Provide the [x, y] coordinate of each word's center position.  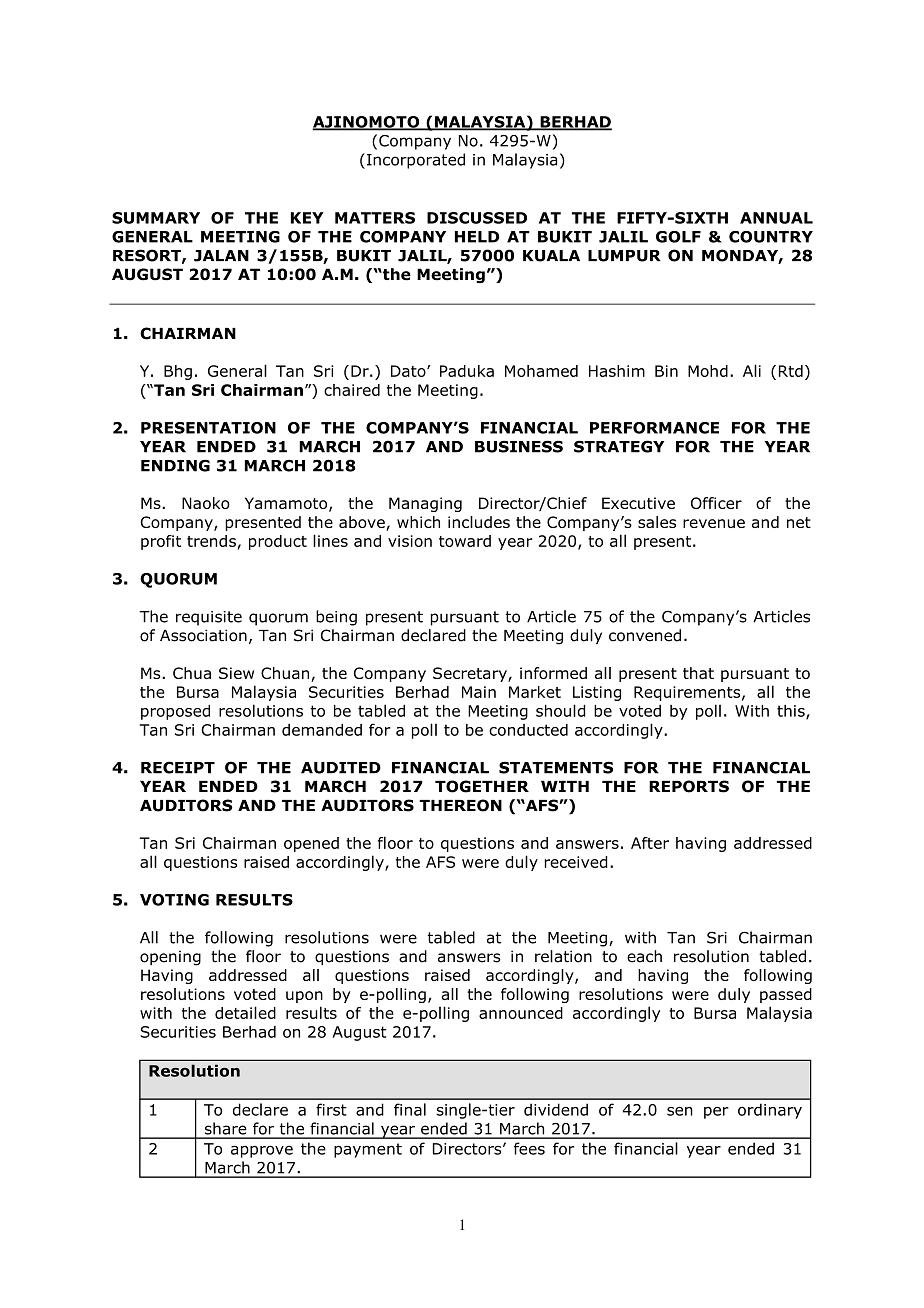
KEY [307, 218]
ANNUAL [776, 218]
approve [262, 1151]
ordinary [770, 1111]
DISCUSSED [477, 218]
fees [529, 1148]
